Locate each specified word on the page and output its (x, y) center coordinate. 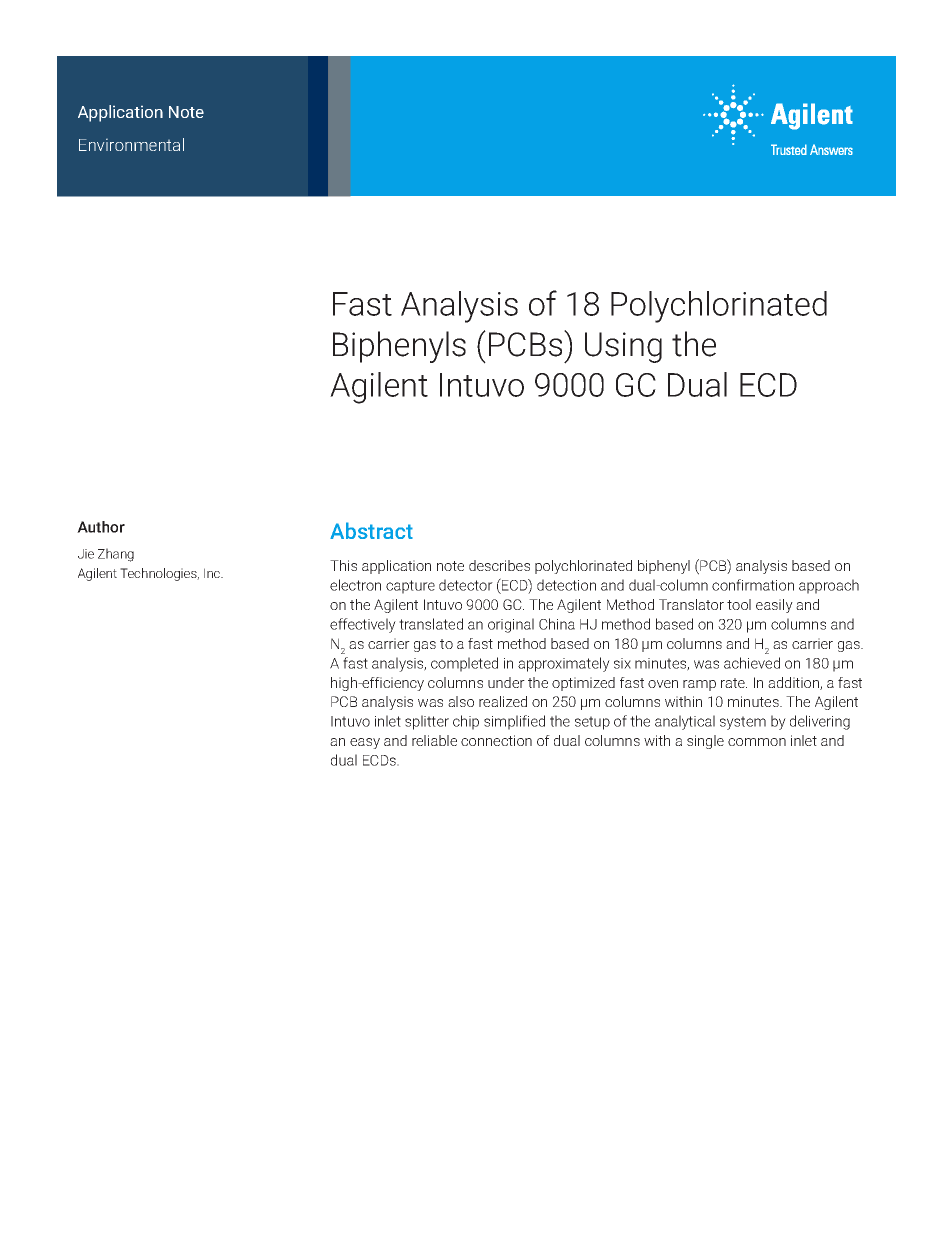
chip (466, 722)
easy (365, 743)
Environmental (131, 144)
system (743, 723)
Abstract (371, 530)
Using (623, 347)
